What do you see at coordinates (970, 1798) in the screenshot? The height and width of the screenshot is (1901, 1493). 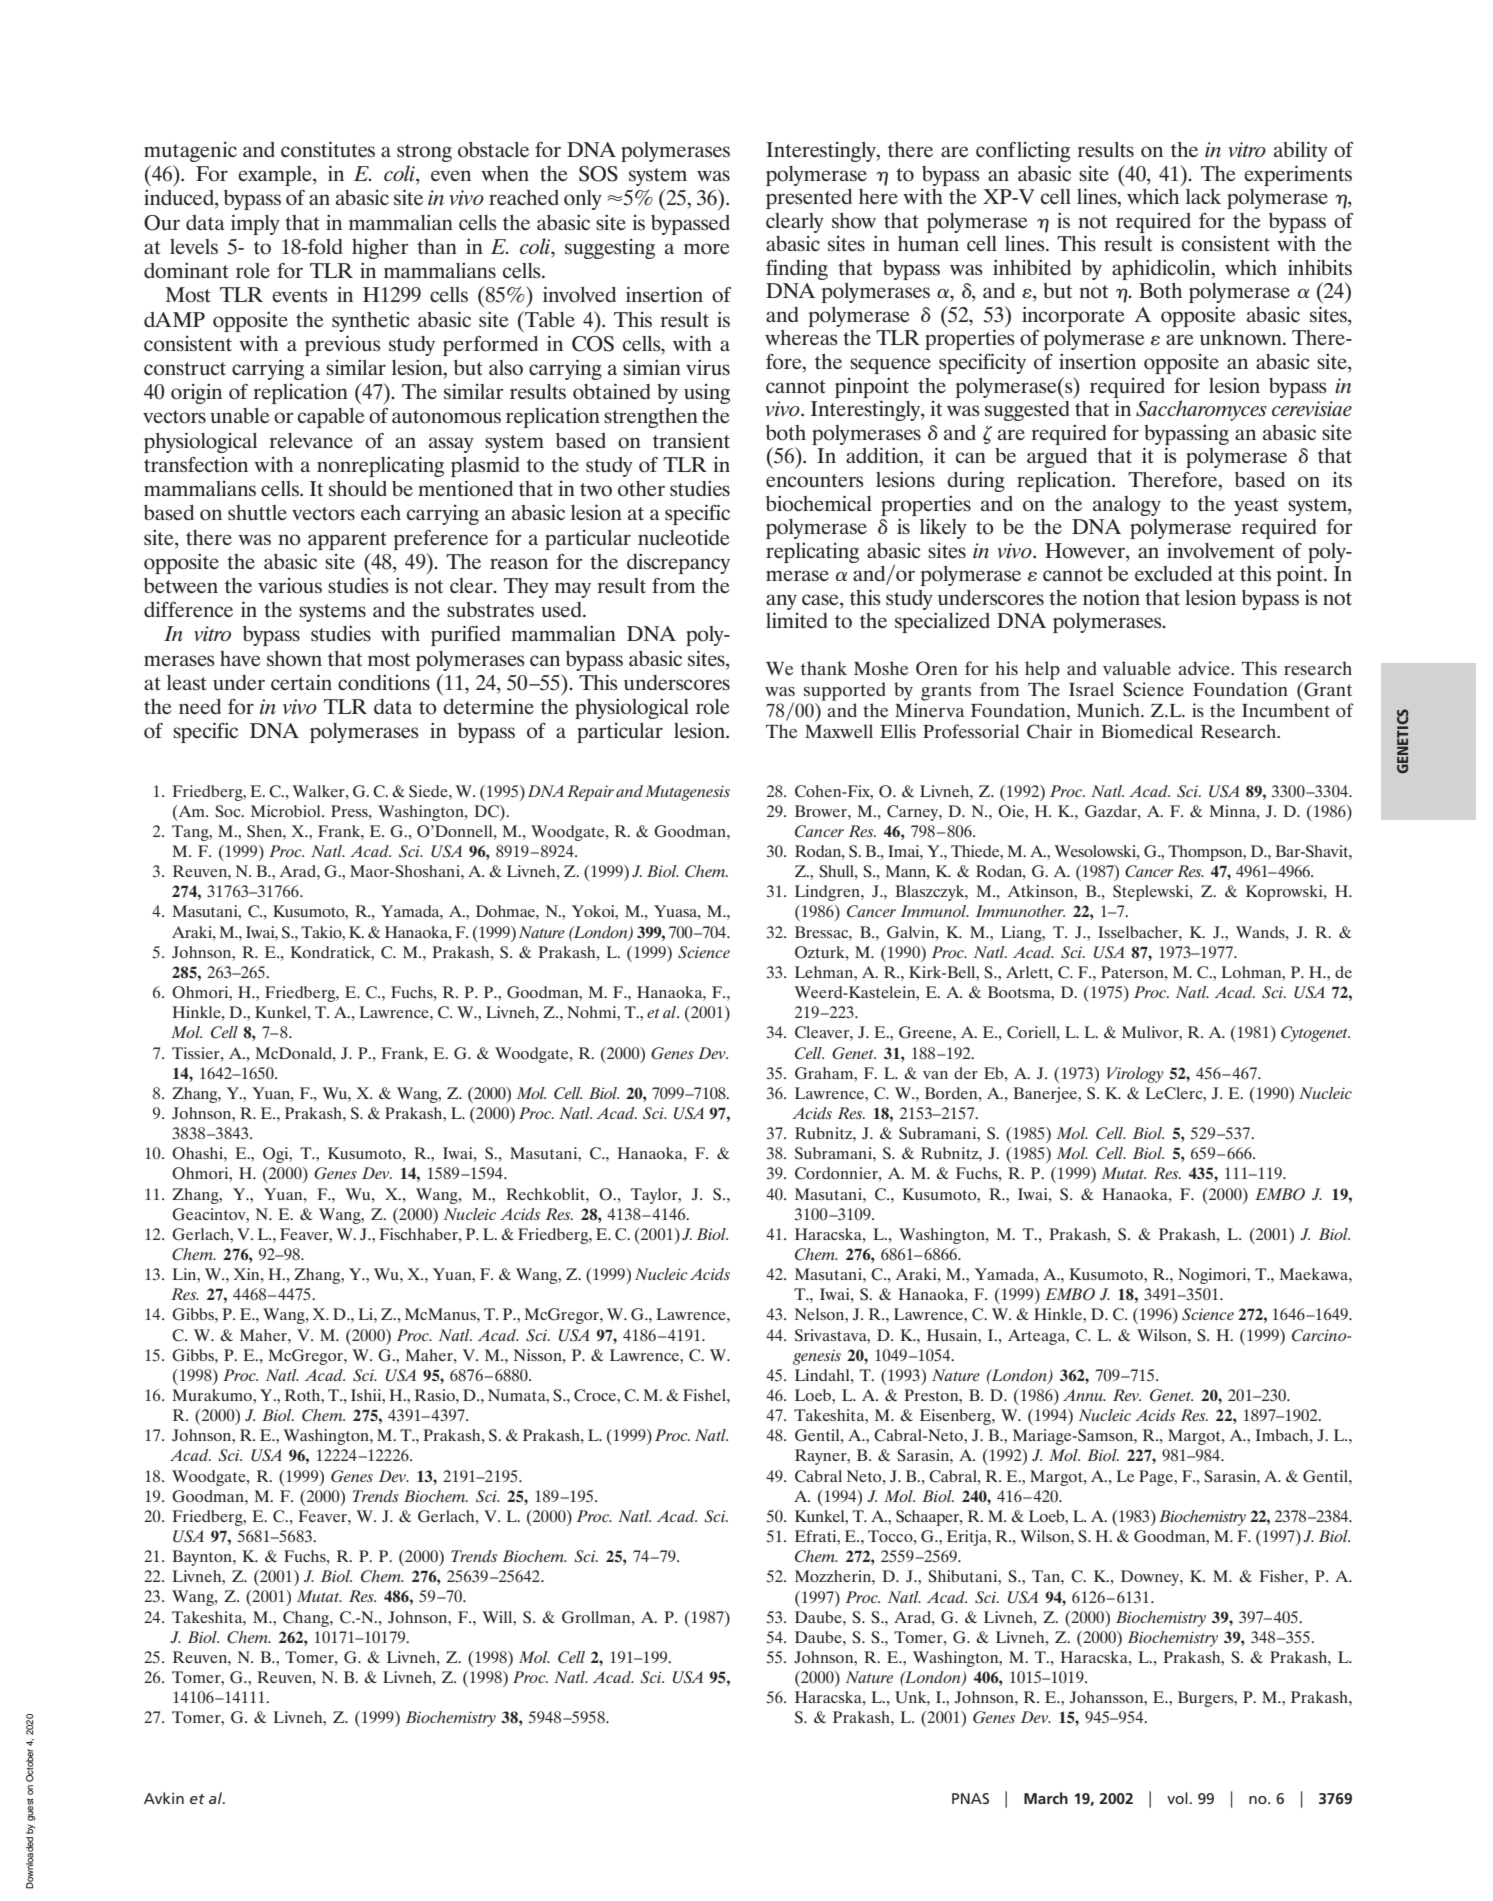 I see `PNAS` at bounding box center [970, 1798].
